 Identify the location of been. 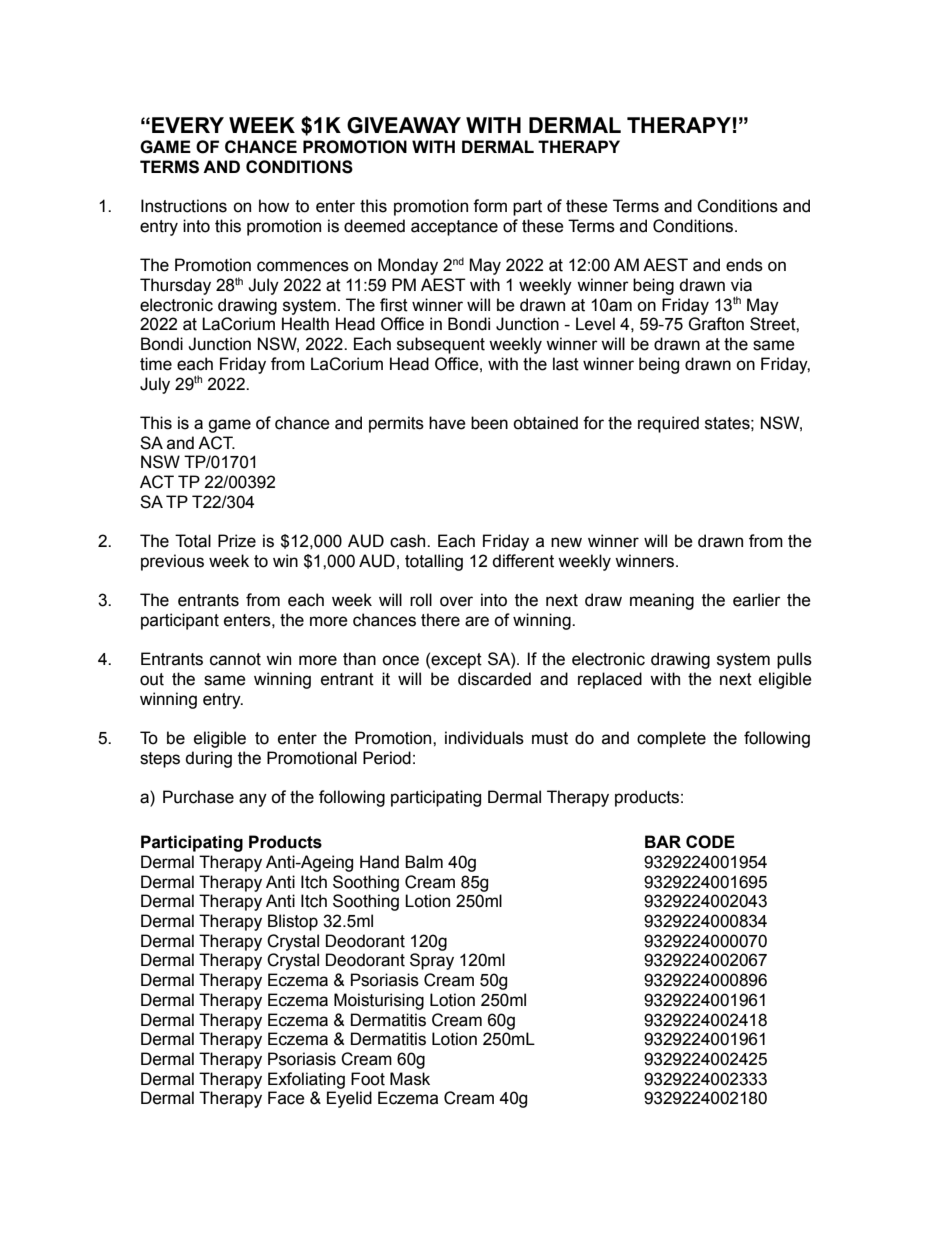
(489, 423).
